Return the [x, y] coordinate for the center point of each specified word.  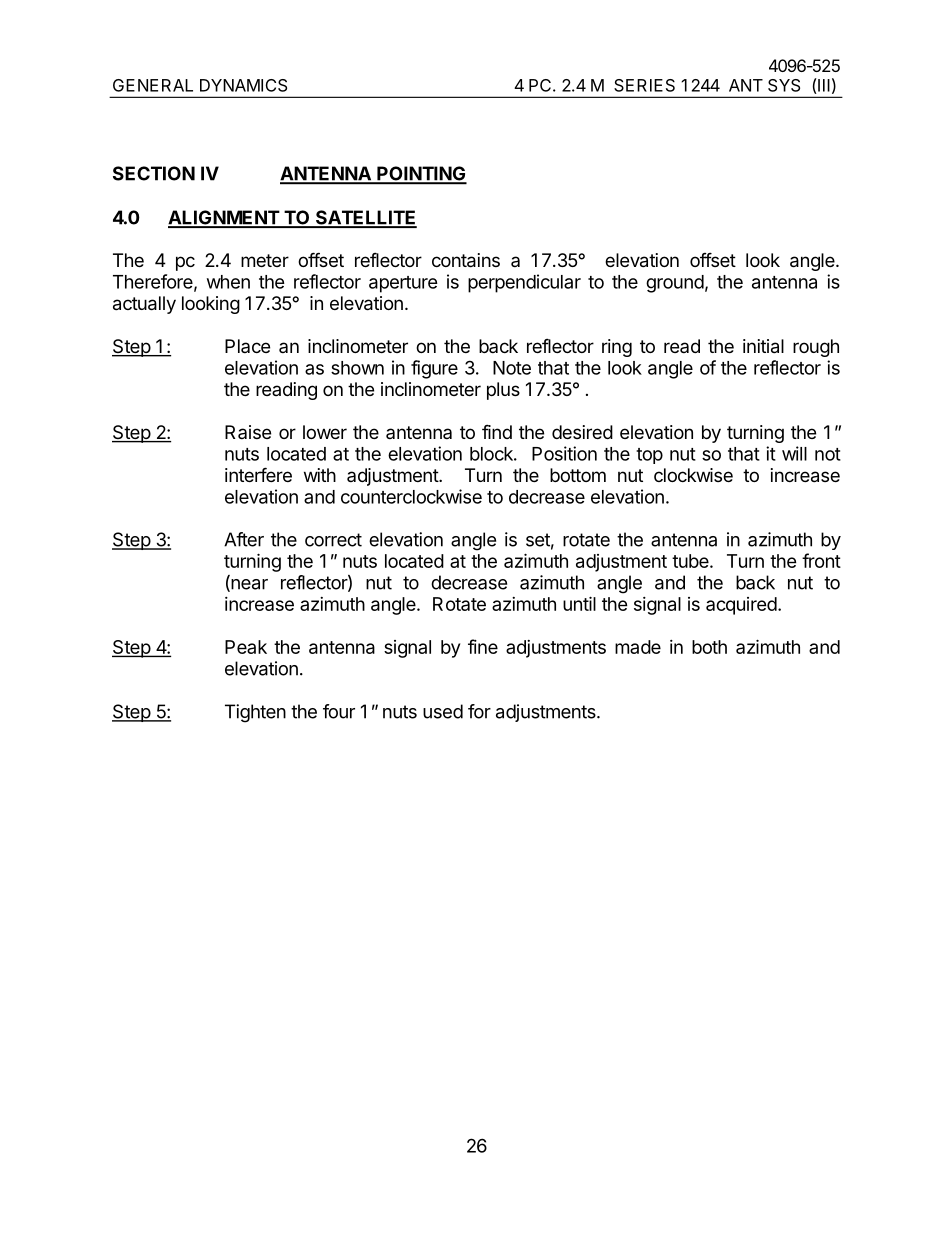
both [709, 647]
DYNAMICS [243, 85]
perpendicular [524, 283]
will [794, 453]
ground [675, 284]
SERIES [644, 85]
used [443, 711]
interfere [258, 474]
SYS [784, 85]
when [228, 282]
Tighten [255, 713]
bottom [578, 475]
